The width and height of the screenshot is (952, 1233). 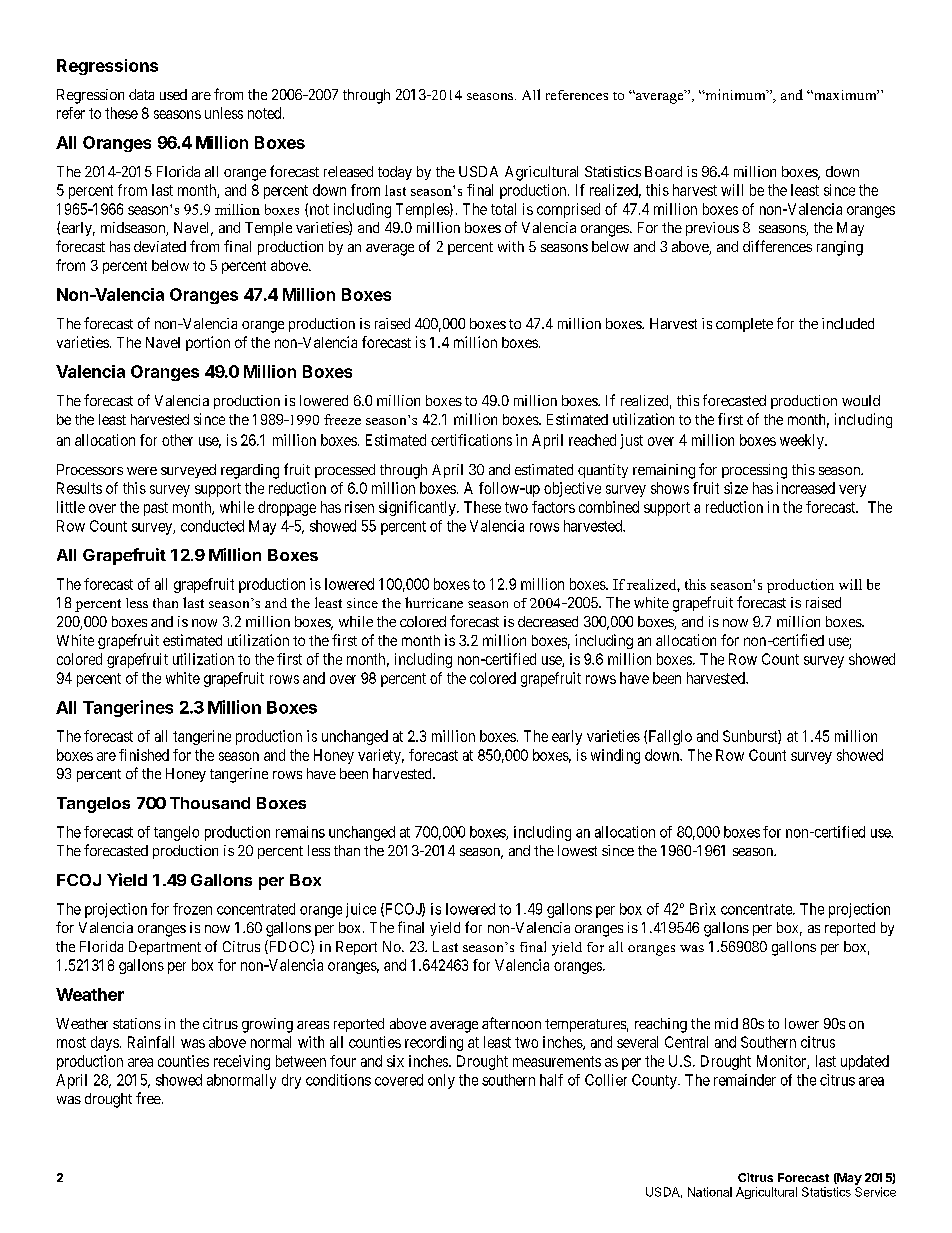 I want to click on today, so click(x=395, y=173).
